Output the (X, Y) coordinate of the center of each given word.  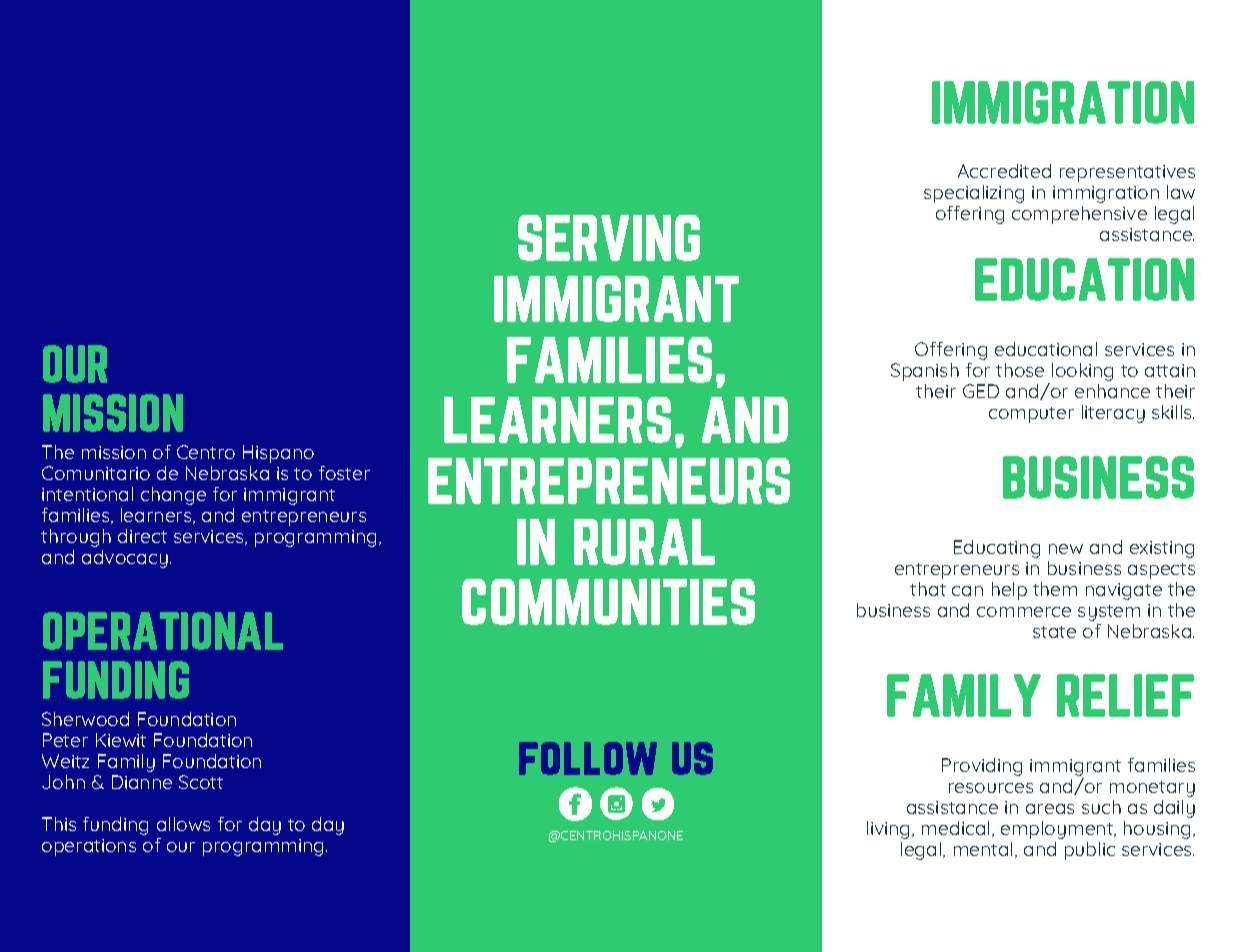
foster (344, 473)
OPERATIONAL (163, 631)
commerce (1024, 612)
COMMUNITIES (608, 602)
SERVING (609, 238)
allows (183, 824)
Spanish (925, 372)
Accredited (1004, 171)
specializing (974, 194)
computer (1031, 415)
